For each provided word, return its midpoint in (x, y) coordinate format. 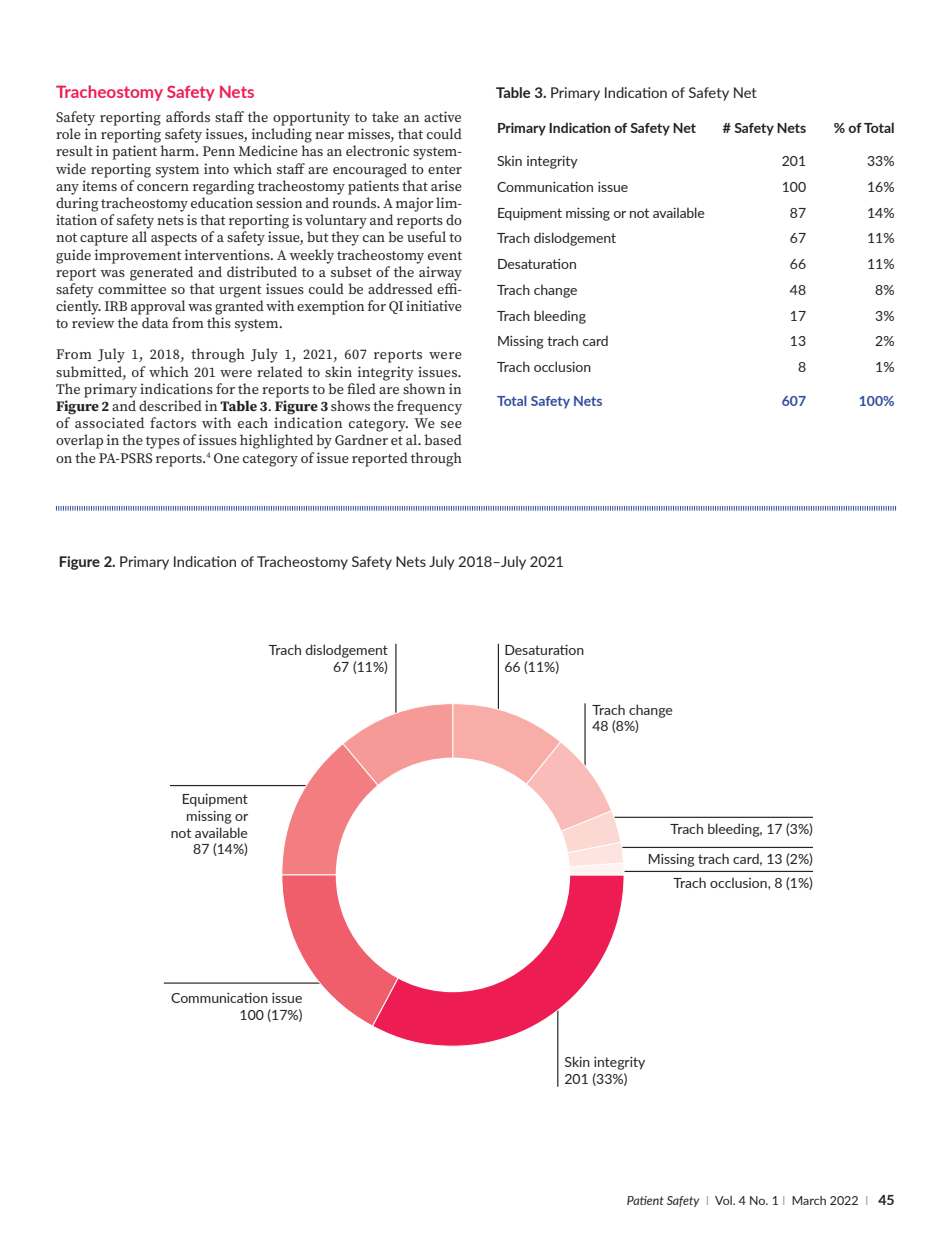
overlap (79, 441)
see (451, 424)
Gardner (361, 439)
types (163, 442)
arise (446, 185)
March (809, 1200)
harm (178, 150)
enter (445, 169)
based (443, 439)
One (226, 458)
